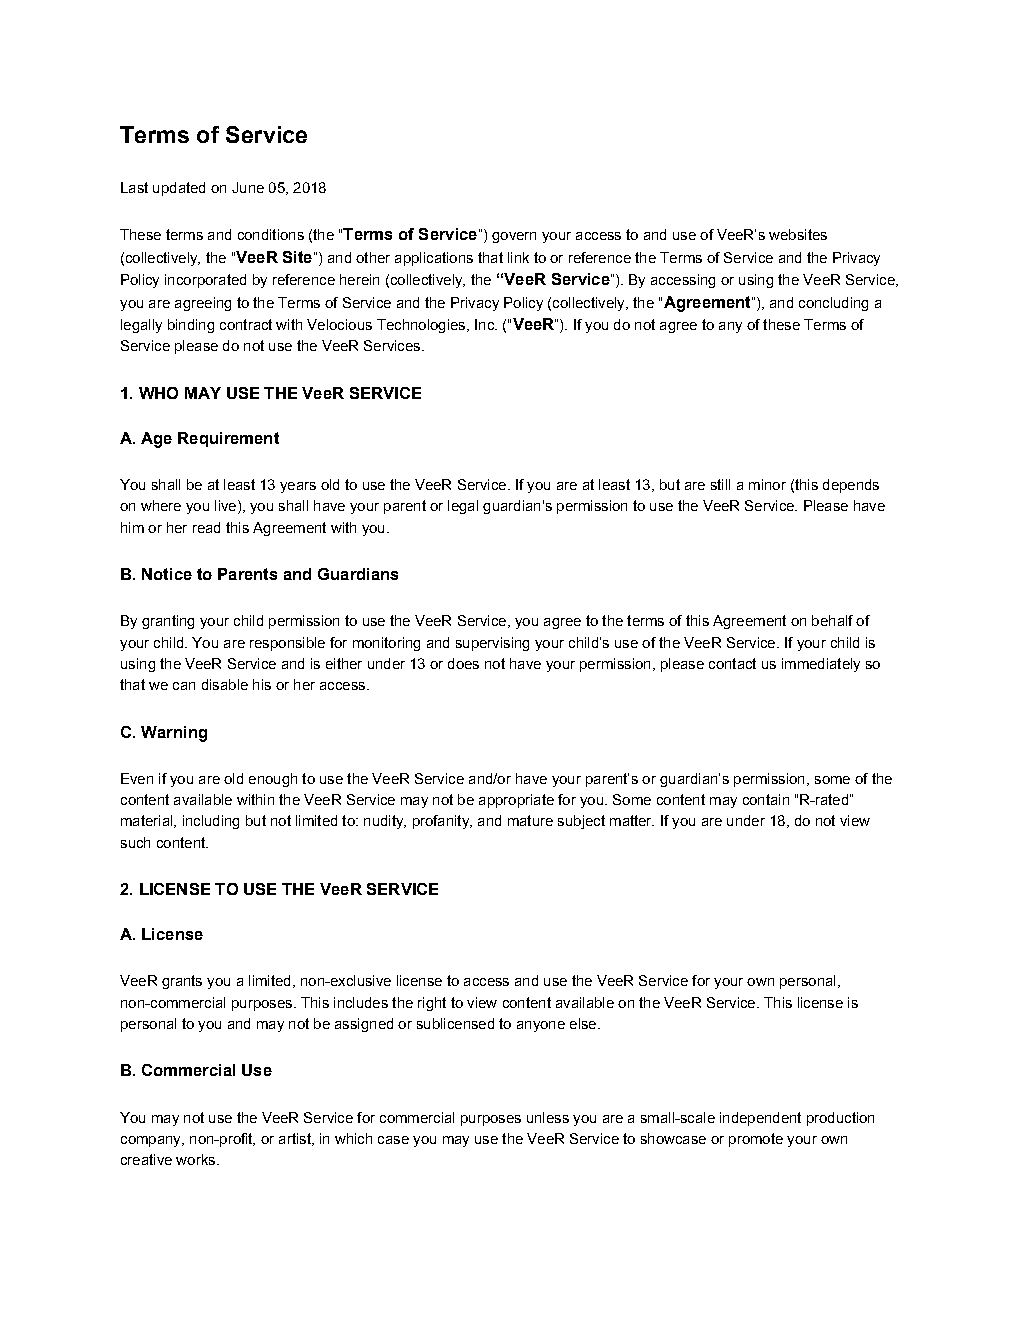 The width and height of the image is (1020, 1320). What do you see at coordinates (756, 1140) in the image?
I see `promote` at bounding box center [756, 1140].
